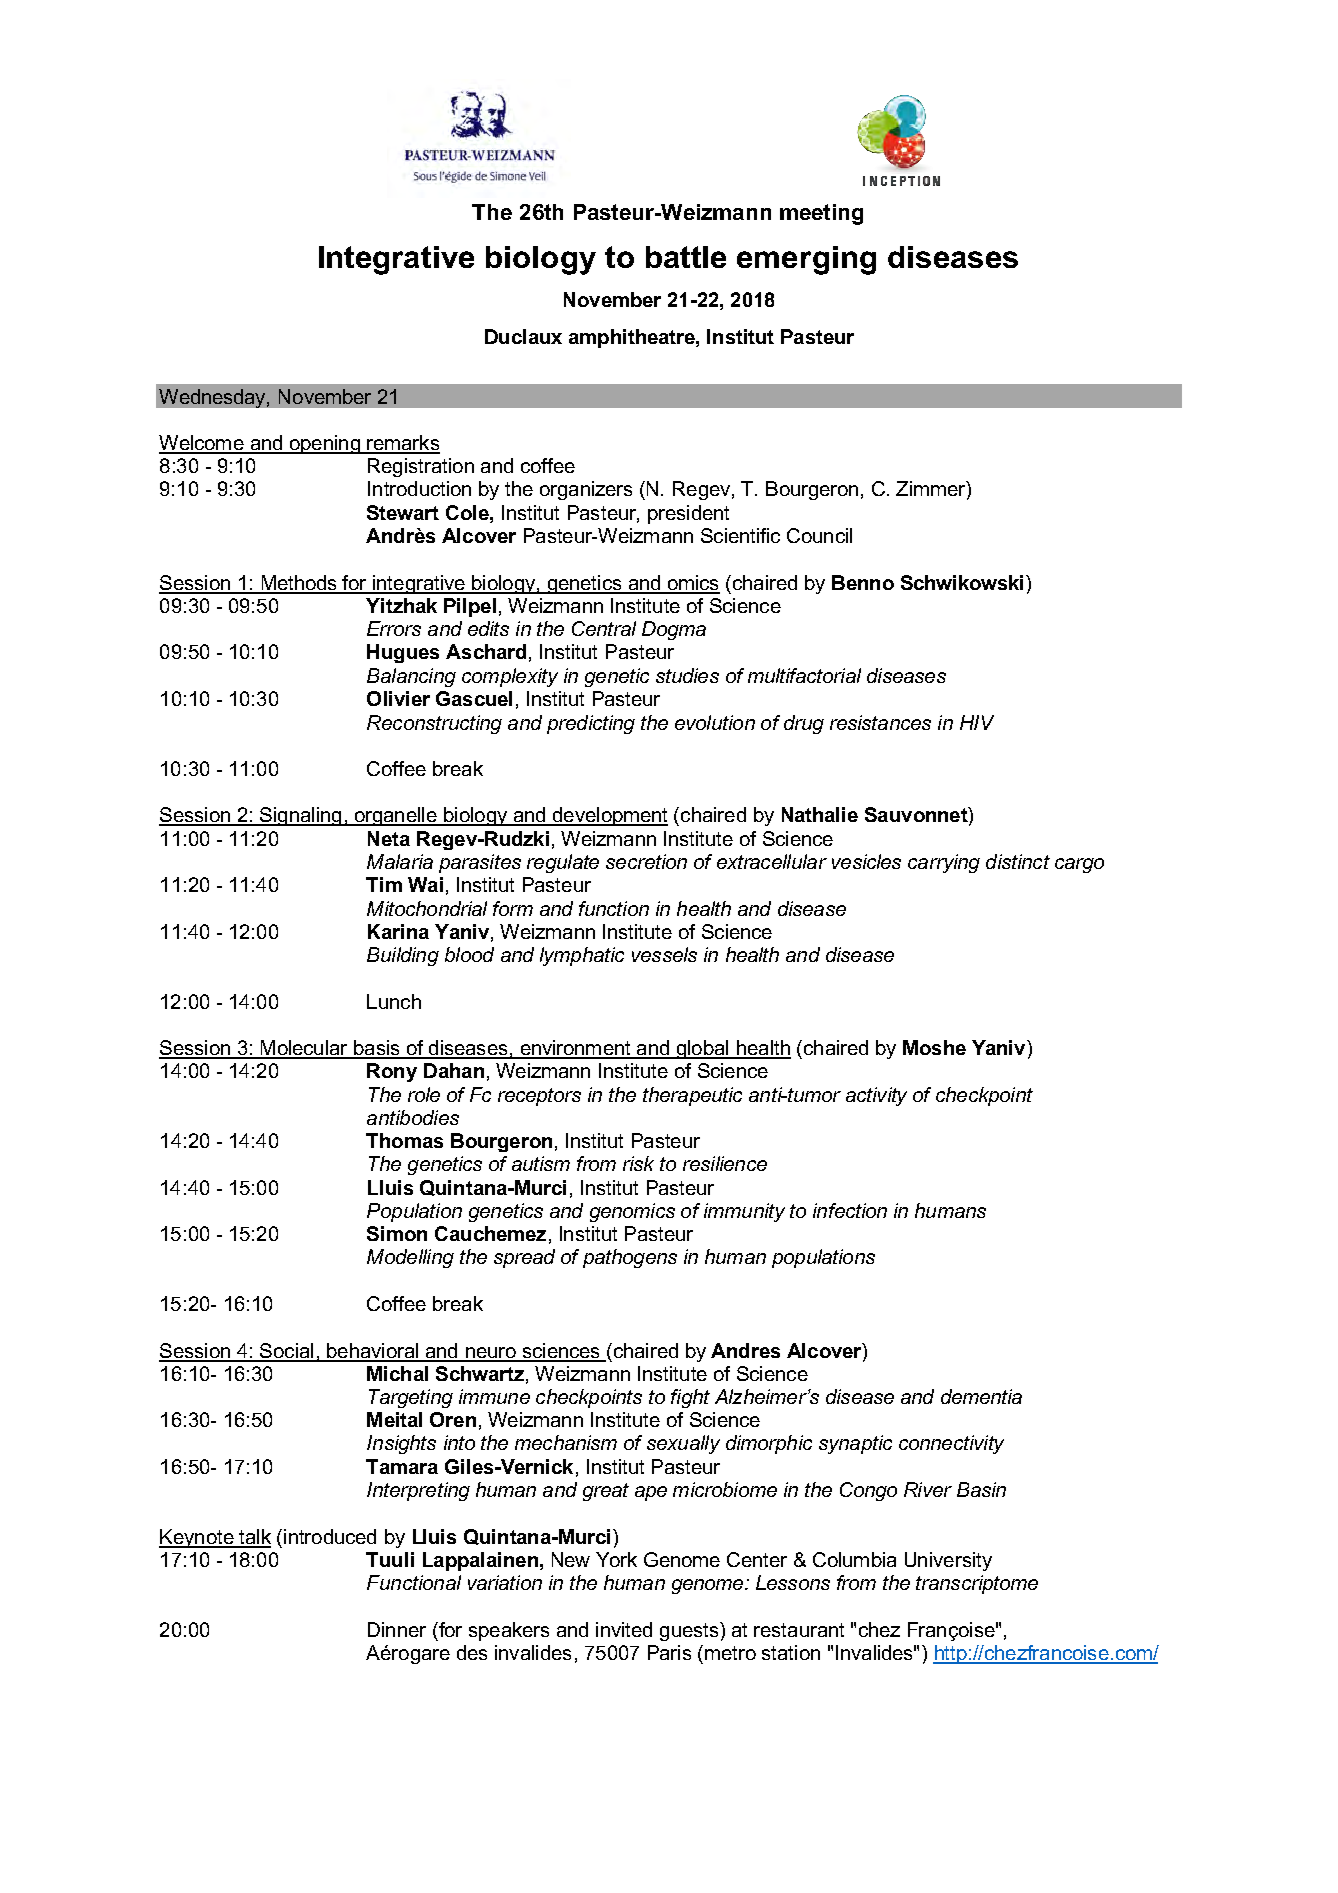 The height and width of the screenshot is (1893, 1338). I want to click on battle, so click(686, 257).
